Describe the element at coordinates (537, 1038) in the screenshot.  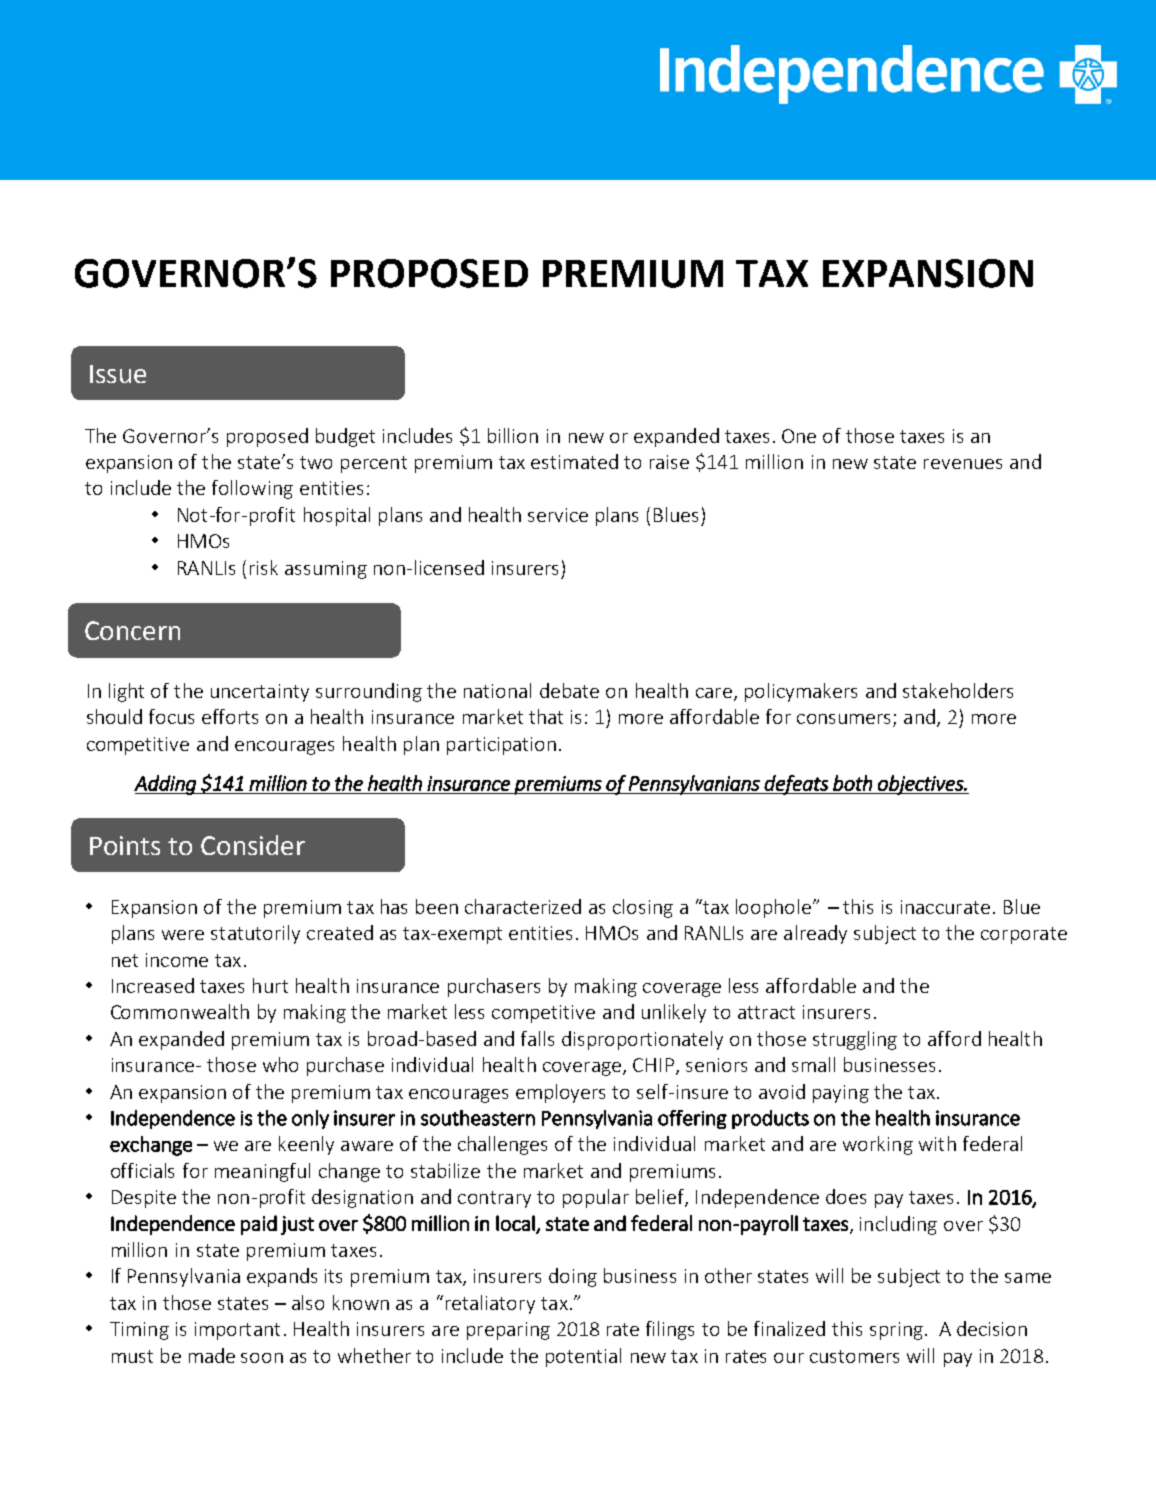
I see `falls` at that location.
